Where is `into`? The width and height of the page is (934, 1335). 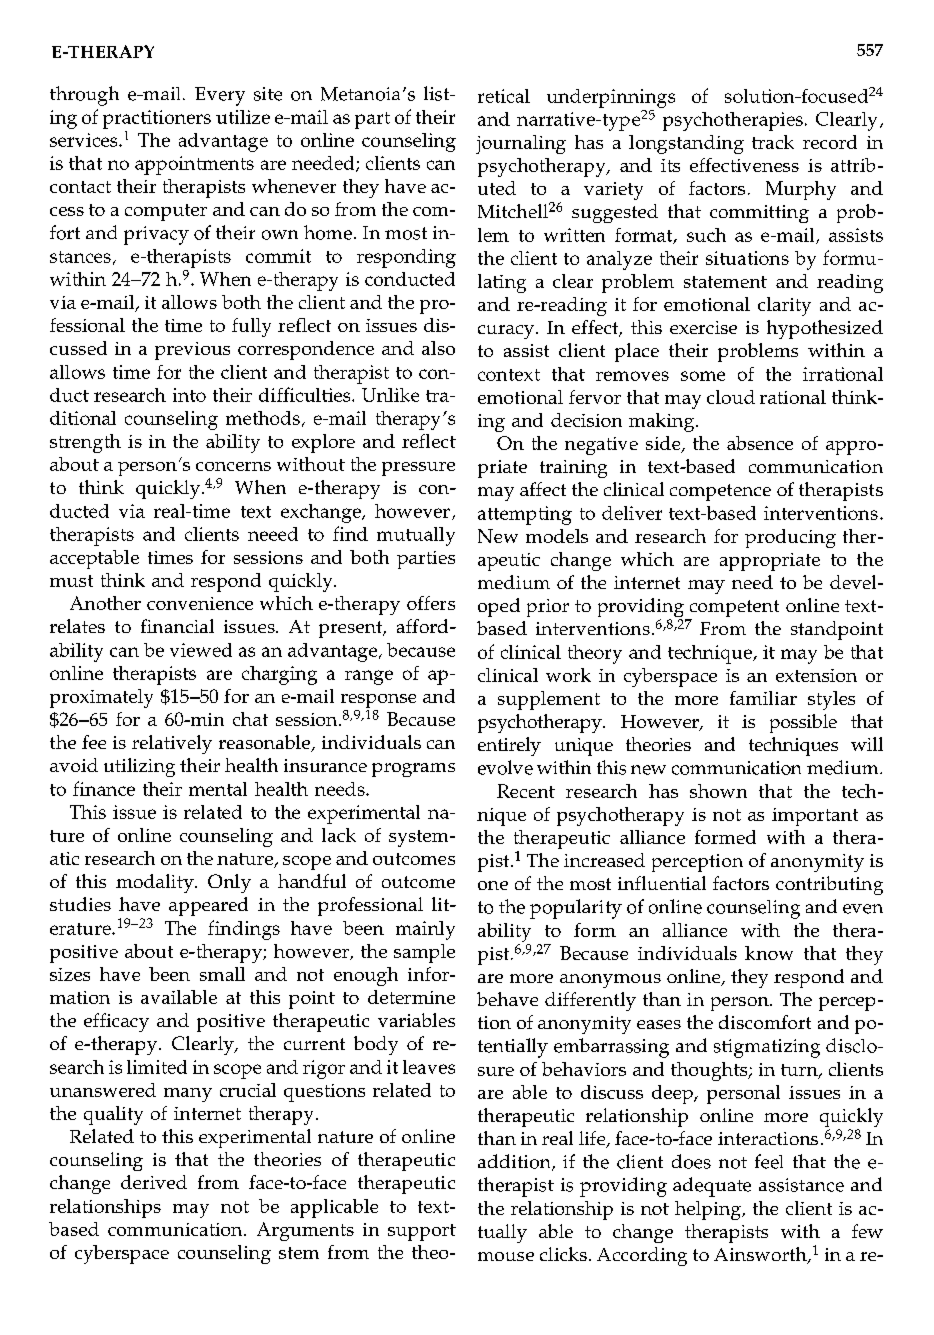
into is located at coordinates (189, 395).
